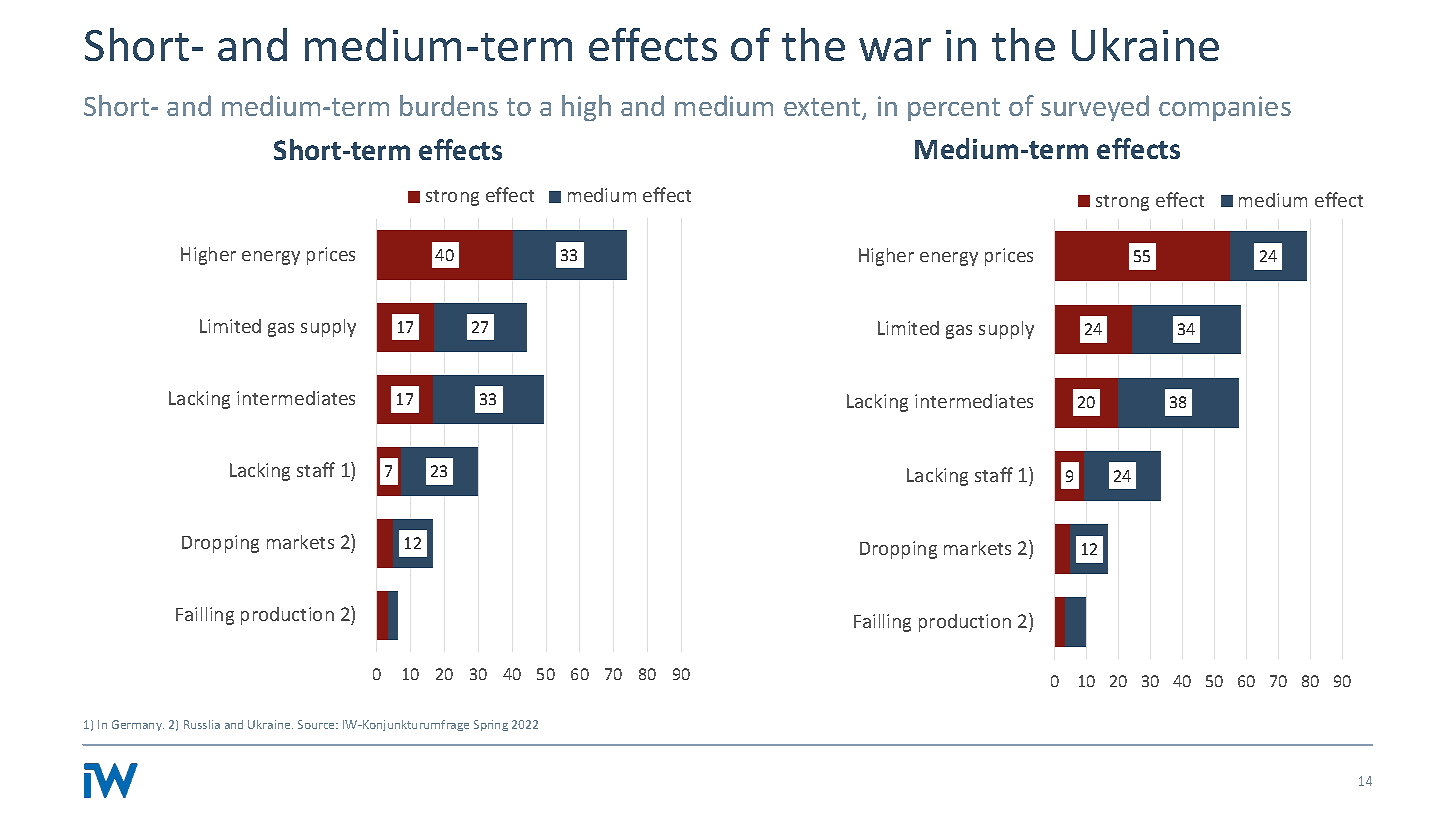  Describe the element at coordinates (449, 105) in the screenshot. I see `burdens` at that location.
